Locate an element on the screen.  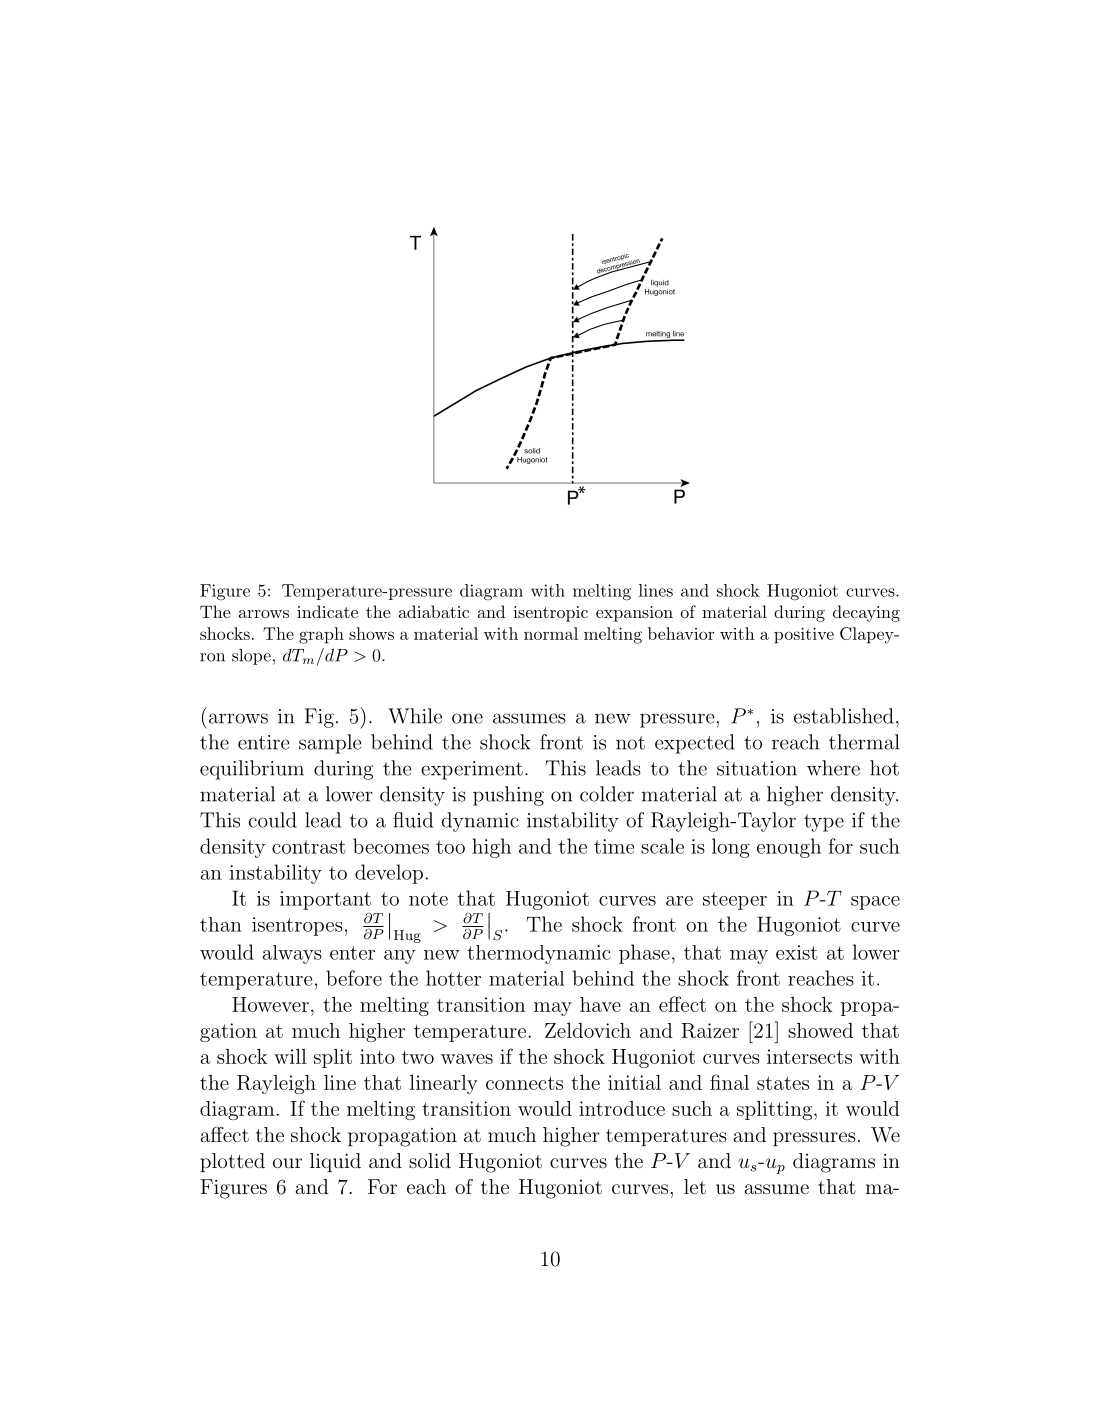
graph is located at coordinates (321, 635).
